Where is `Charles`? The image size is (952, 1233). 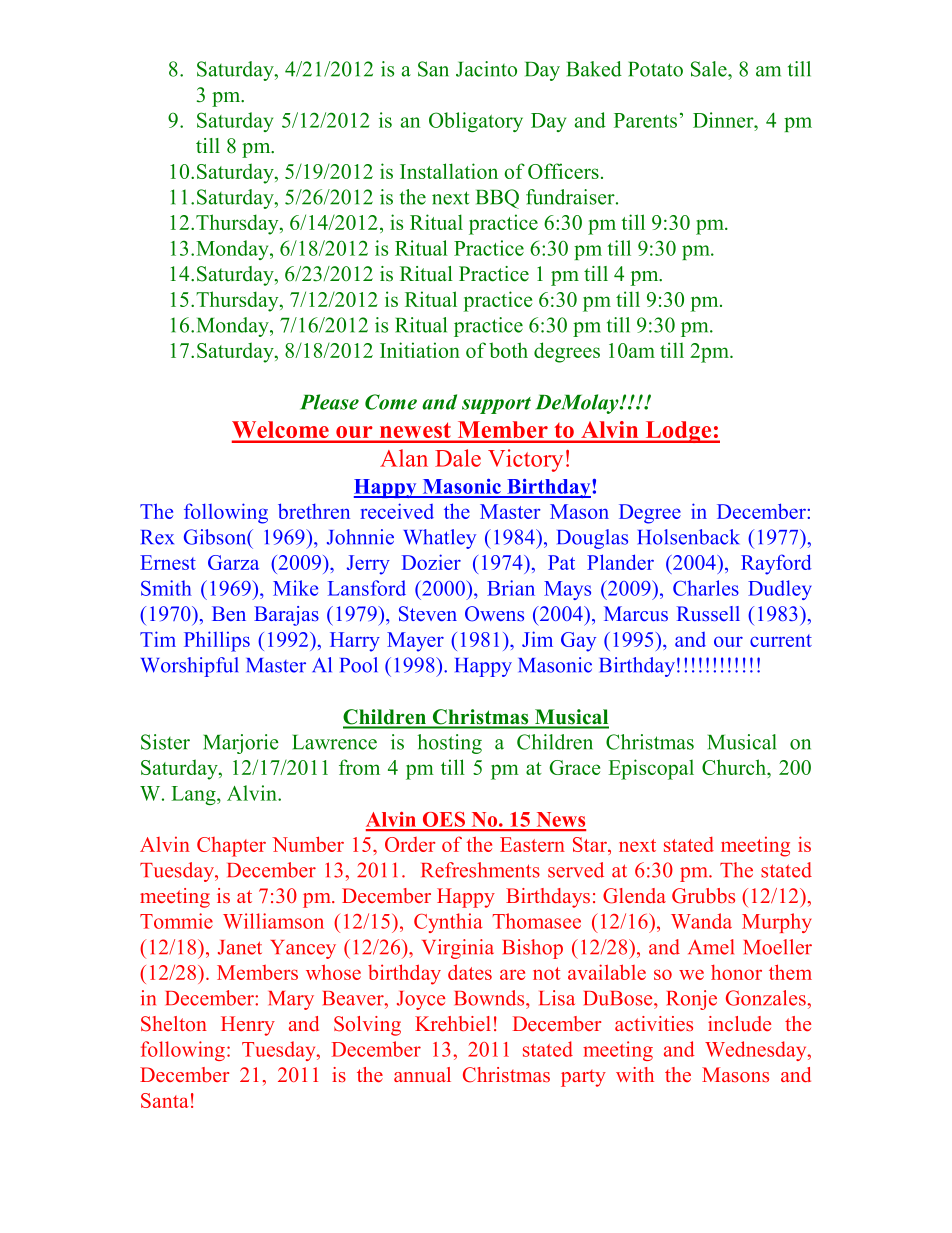
Charles is located at coordinates (706, 588).
